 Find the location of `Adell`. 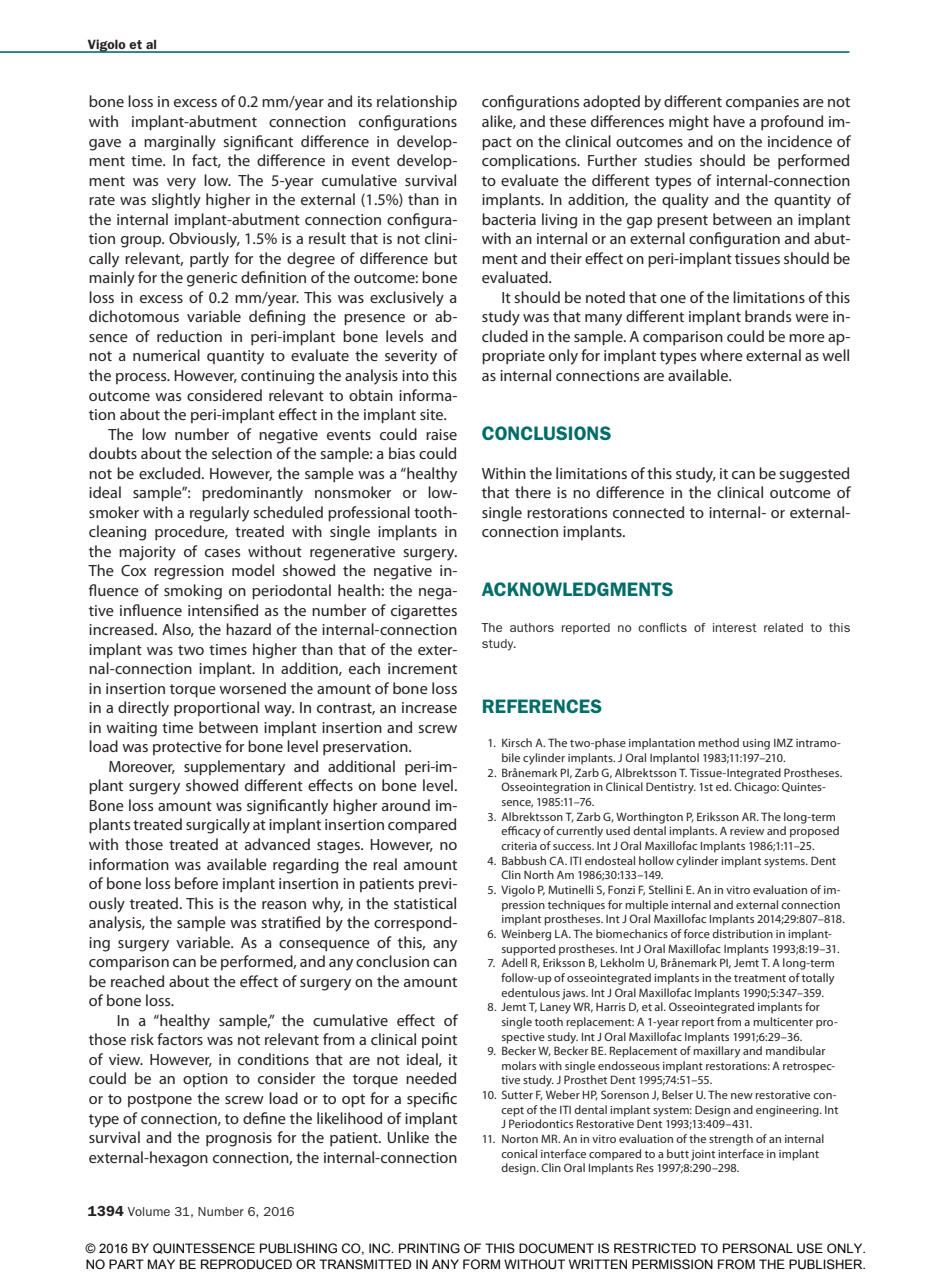

Adell is located at coordinates (514, 962).
